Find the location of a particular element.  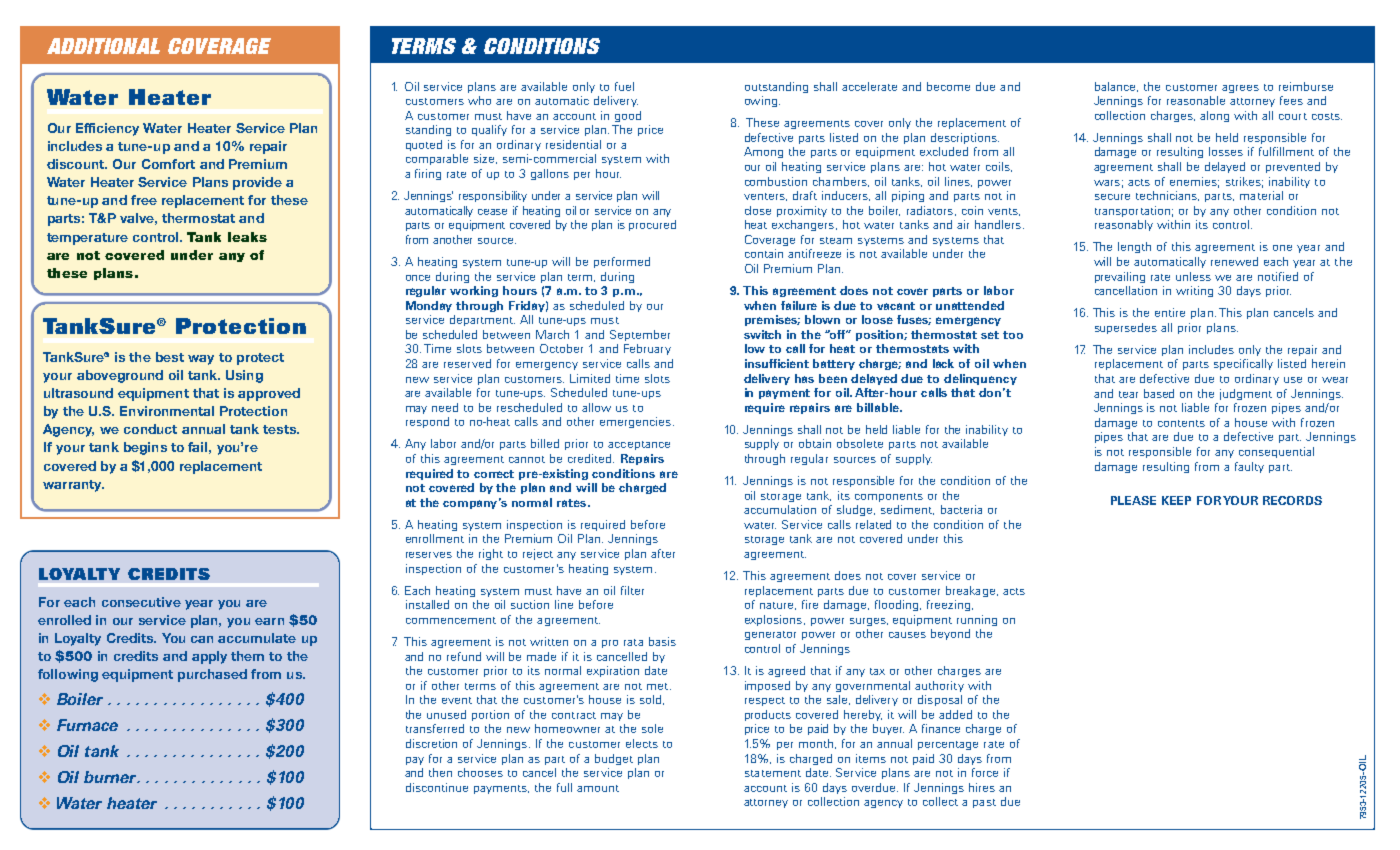

performed is located at coordinates (622, 262).
